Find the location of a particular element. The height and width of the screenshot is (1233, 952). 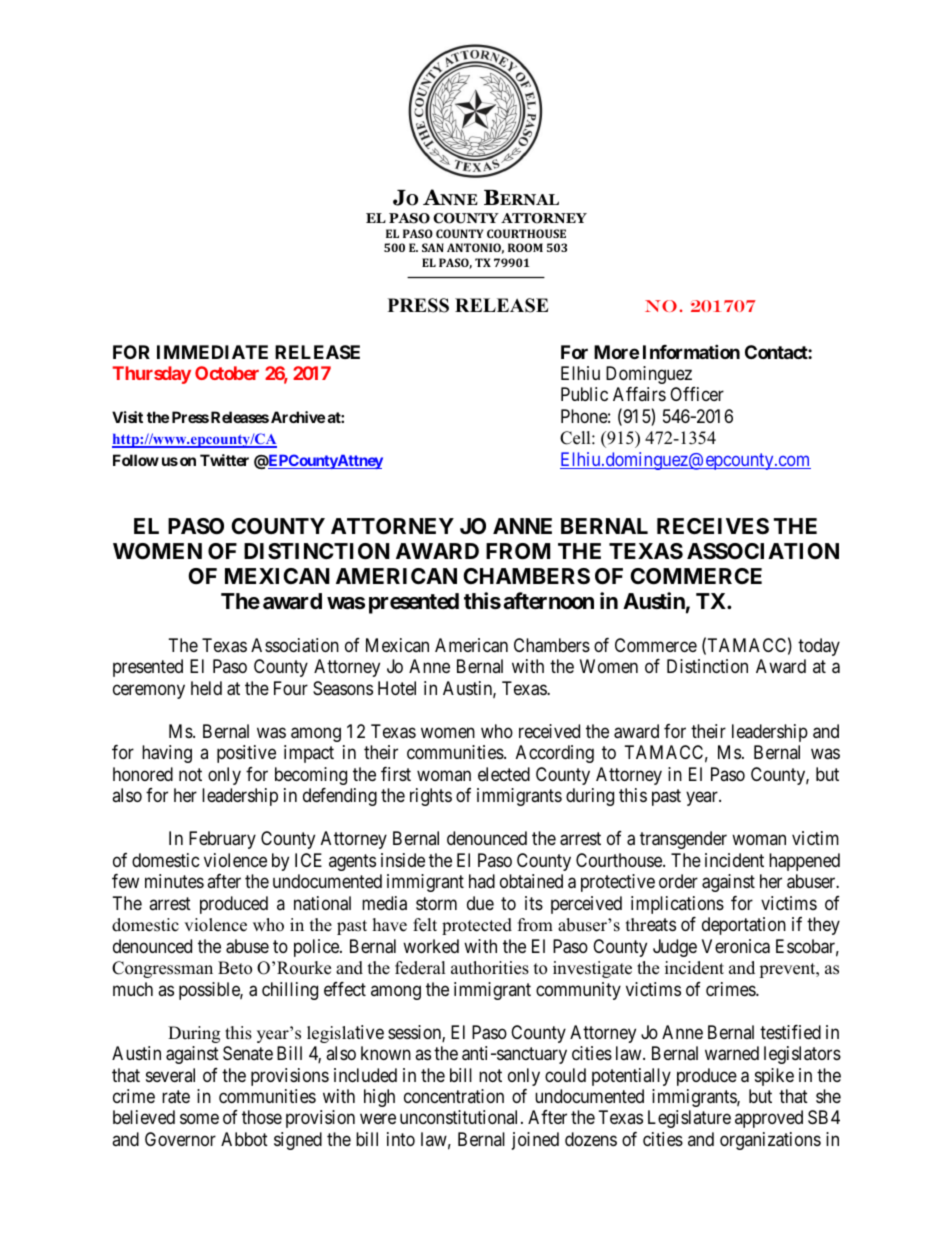

deportation is located at coordinates (744, 926).
